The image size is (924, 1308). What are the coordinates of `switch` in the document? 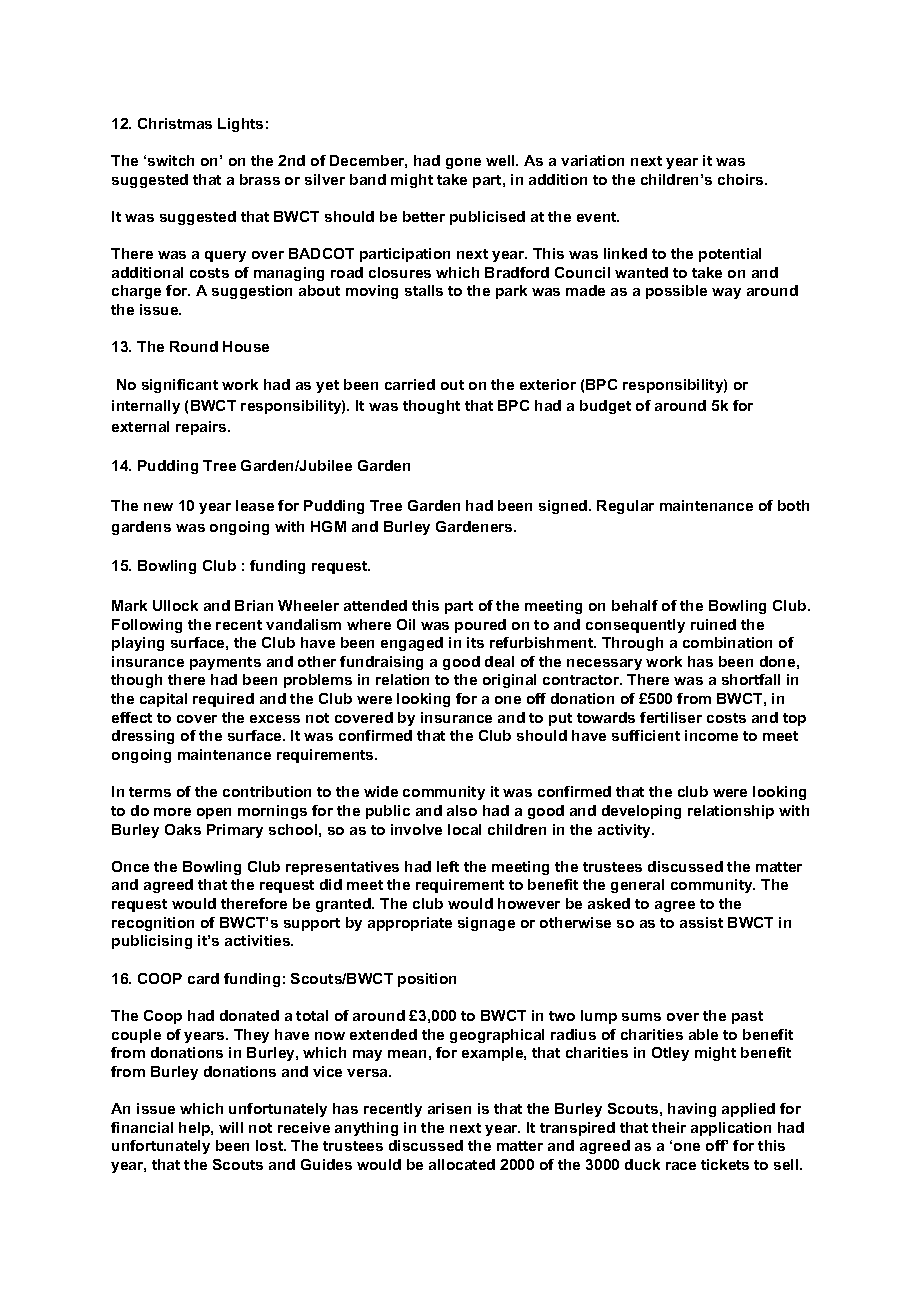 It's located at (171, 160).
